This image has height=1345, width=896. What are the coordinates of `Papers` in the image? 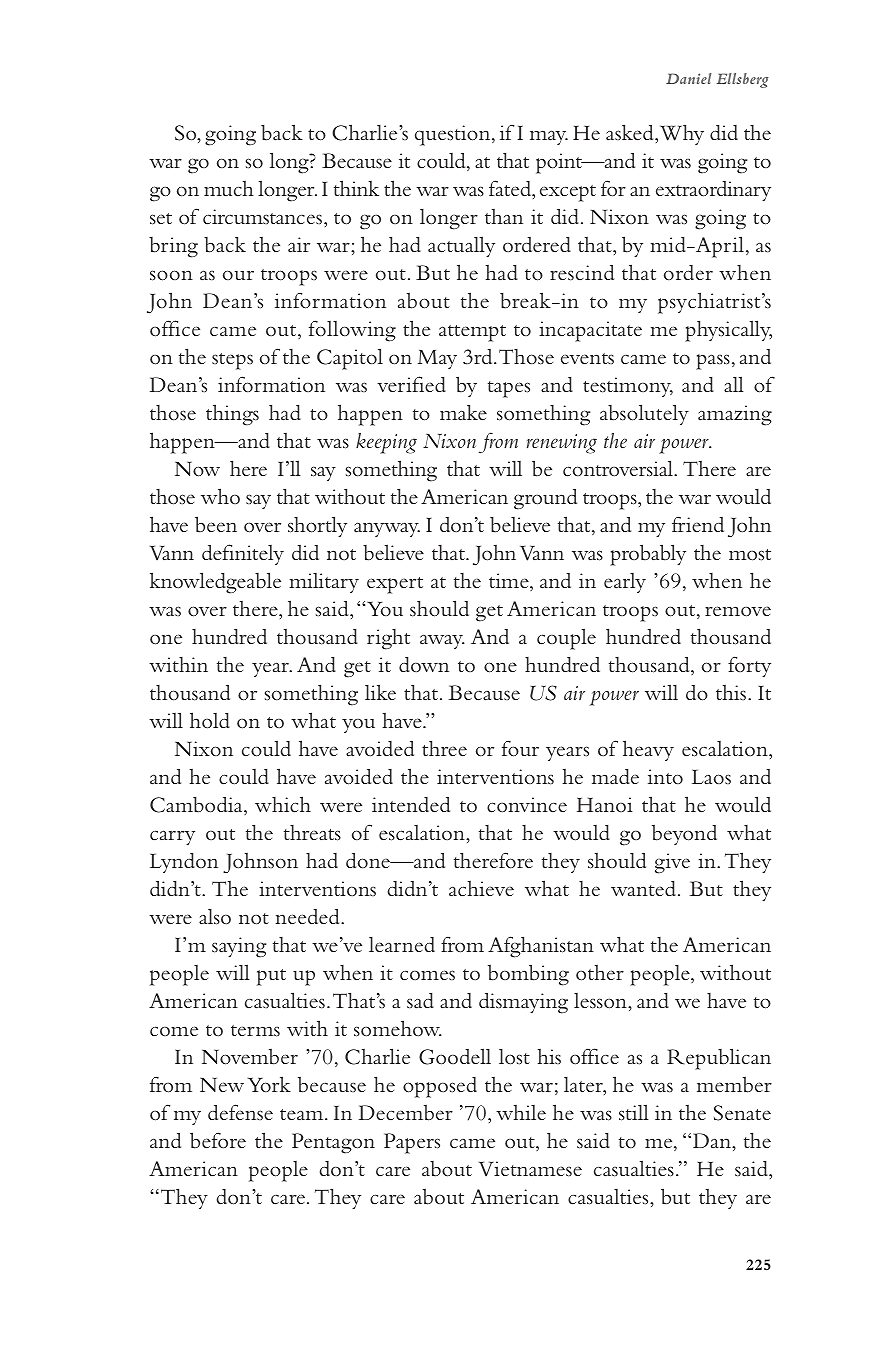 It's located at (412, 1143).
